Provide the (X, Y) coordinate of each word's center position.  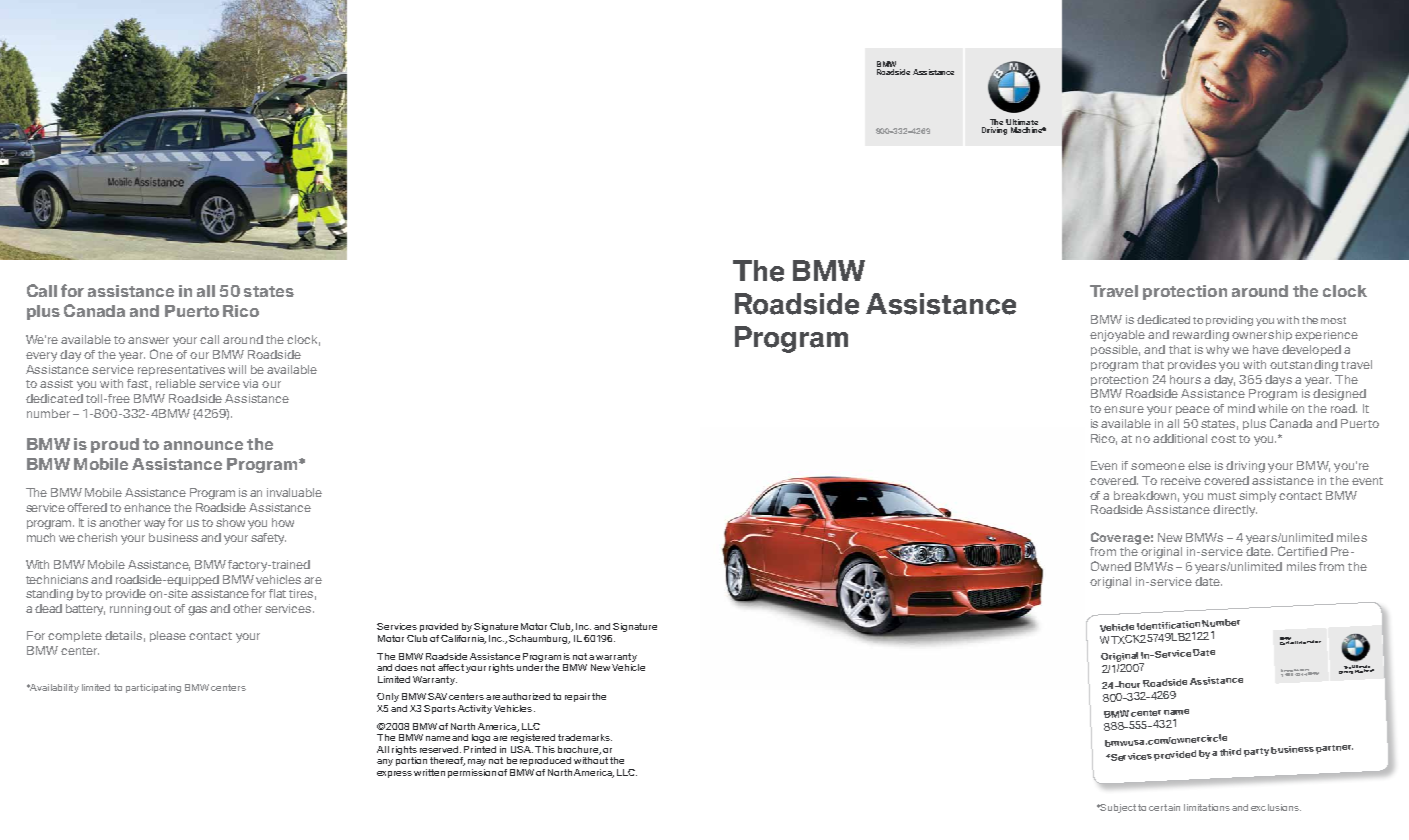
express (394, 774)
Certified (1302, 551)
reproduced (545, 761)
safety (268, 539)
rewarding (1201, 336)
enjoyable (1117, 336)
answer (148, 340)
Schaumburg (539, 639)
